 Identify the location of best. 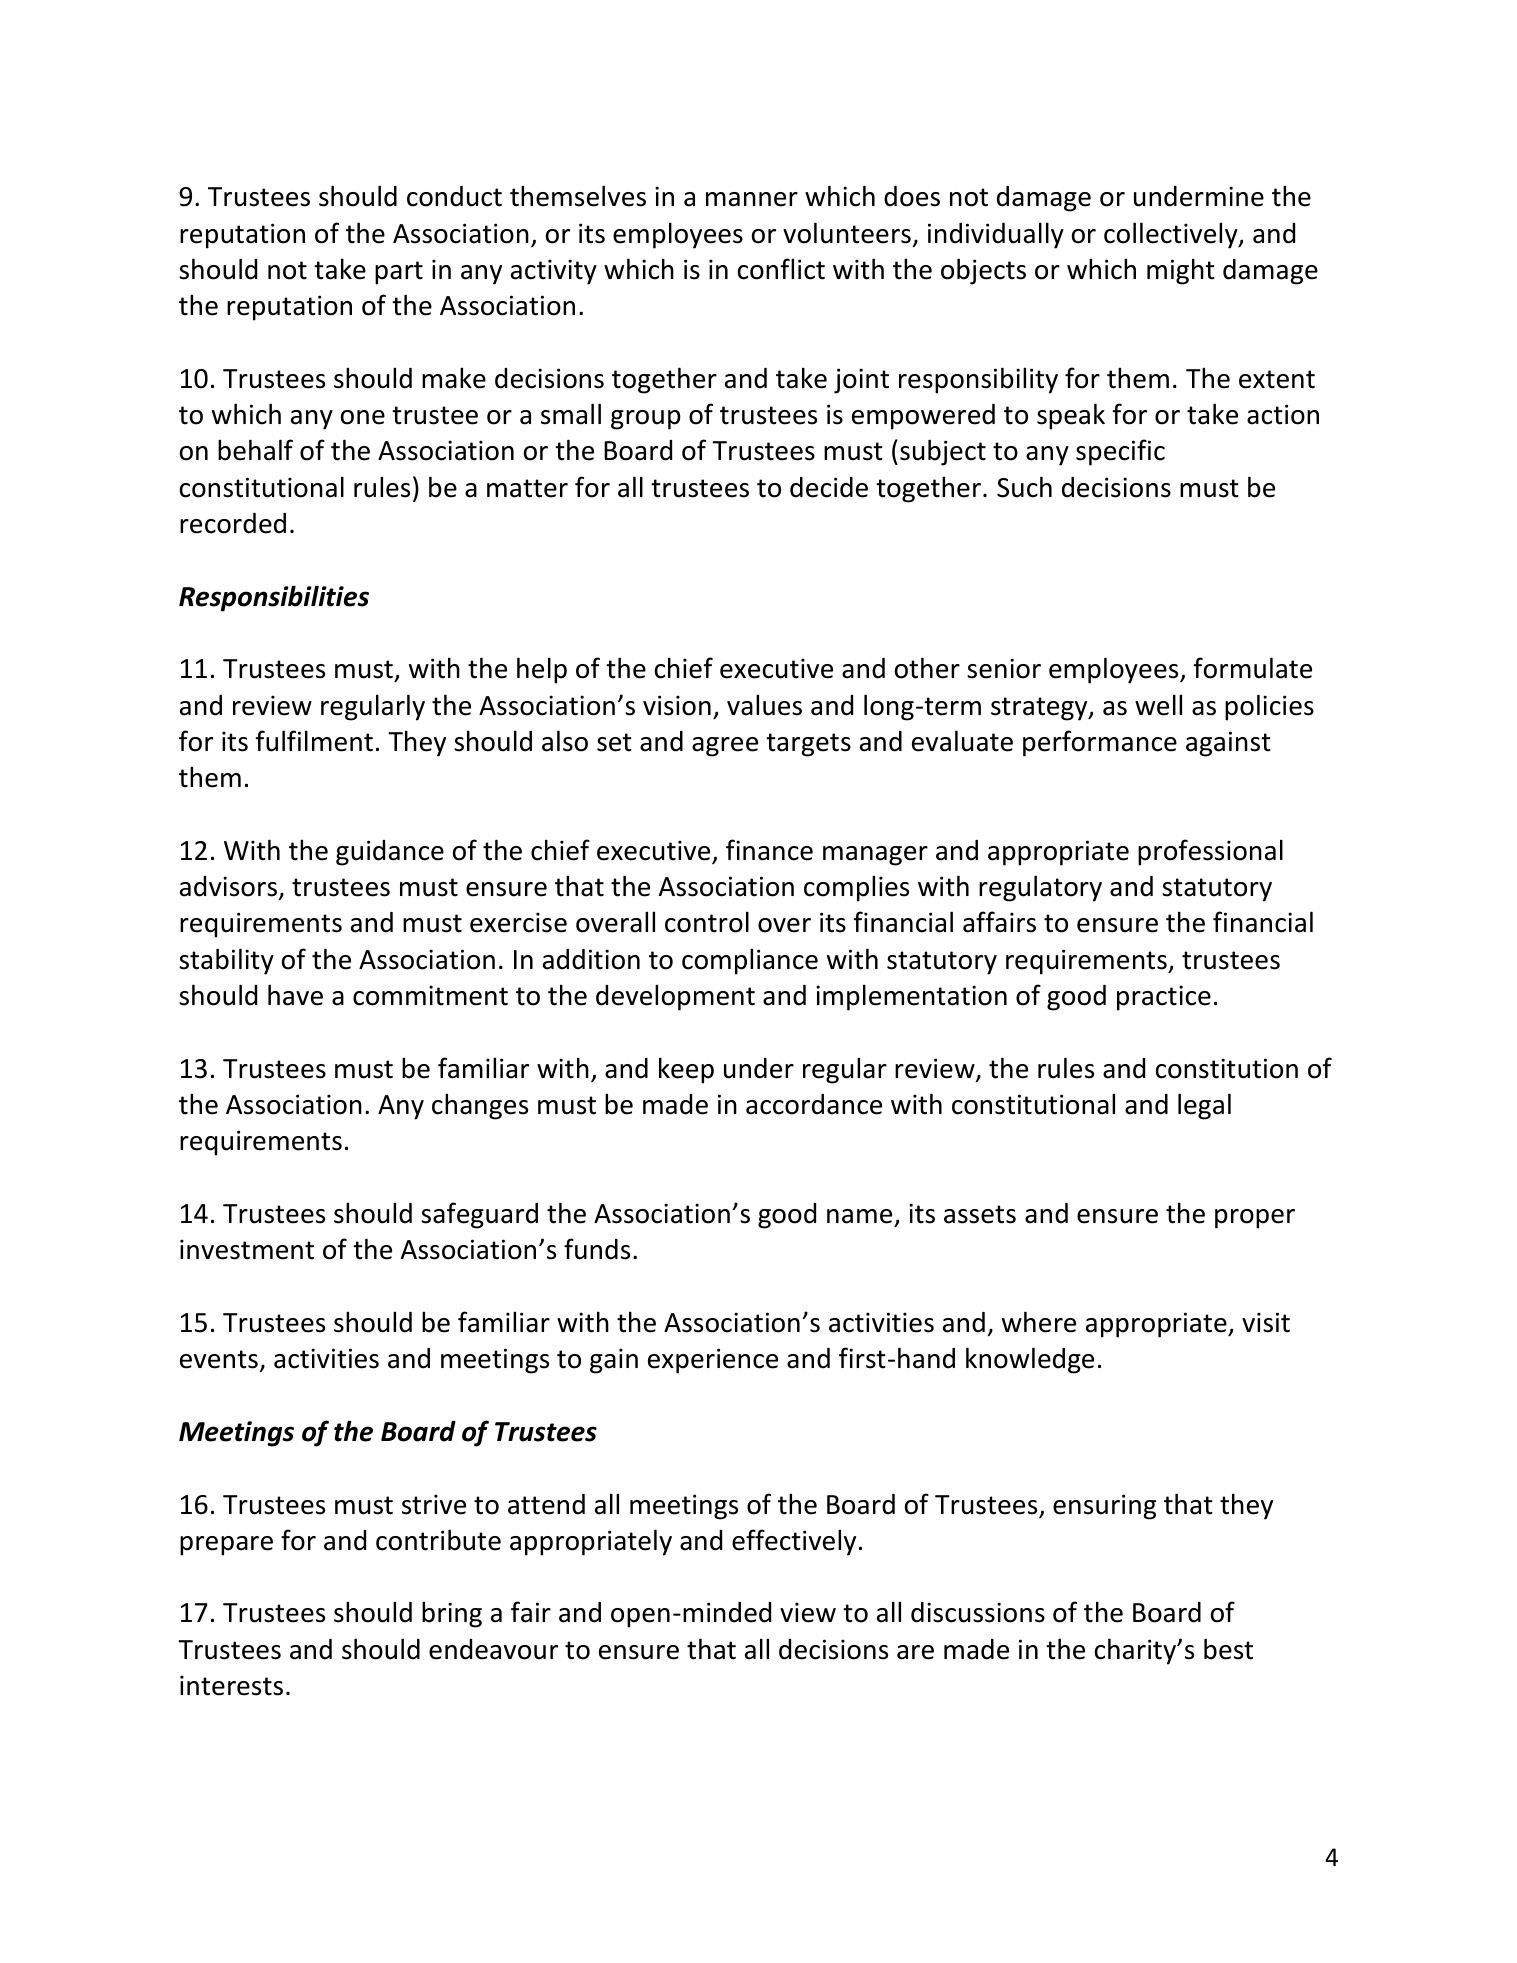
(1228, 1649).
